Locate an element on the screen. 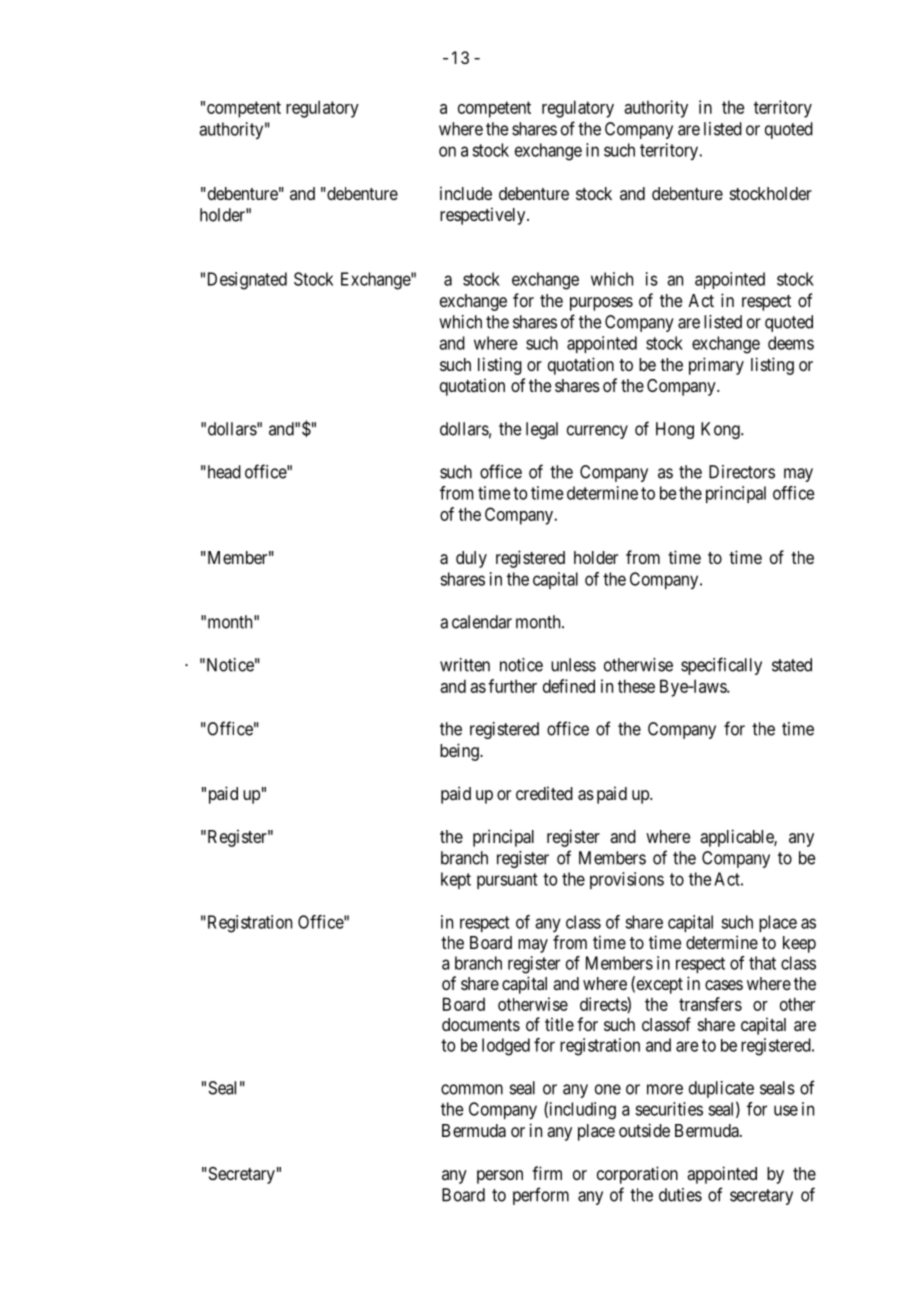 Image resolution: width=924 pixels, height=1307 pixels. purposes is located at coordinates (601, 304).
